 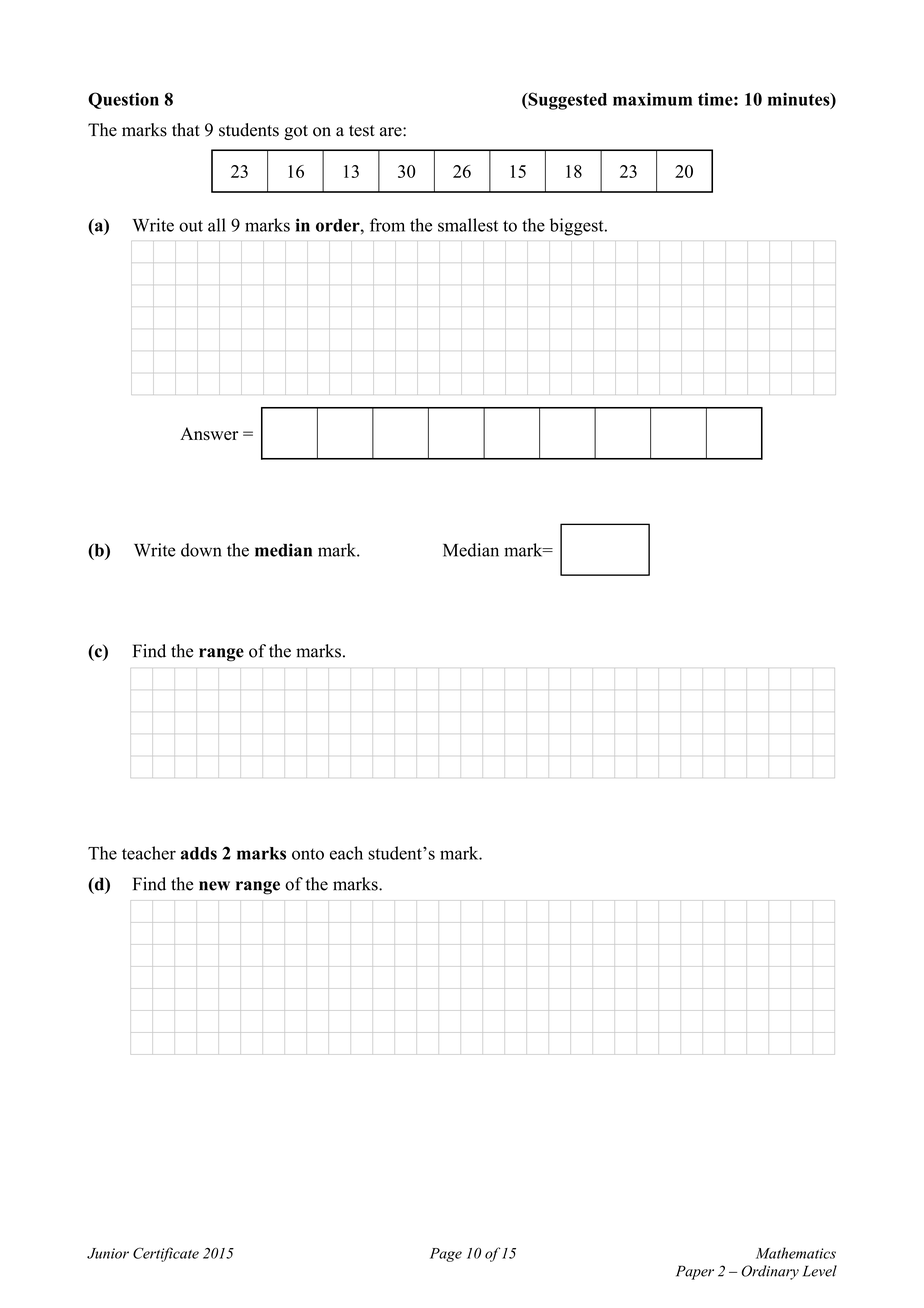 What do you see at coordinates (308, 854) in the page?
I see `onto` at bounding box center [308, 854].
